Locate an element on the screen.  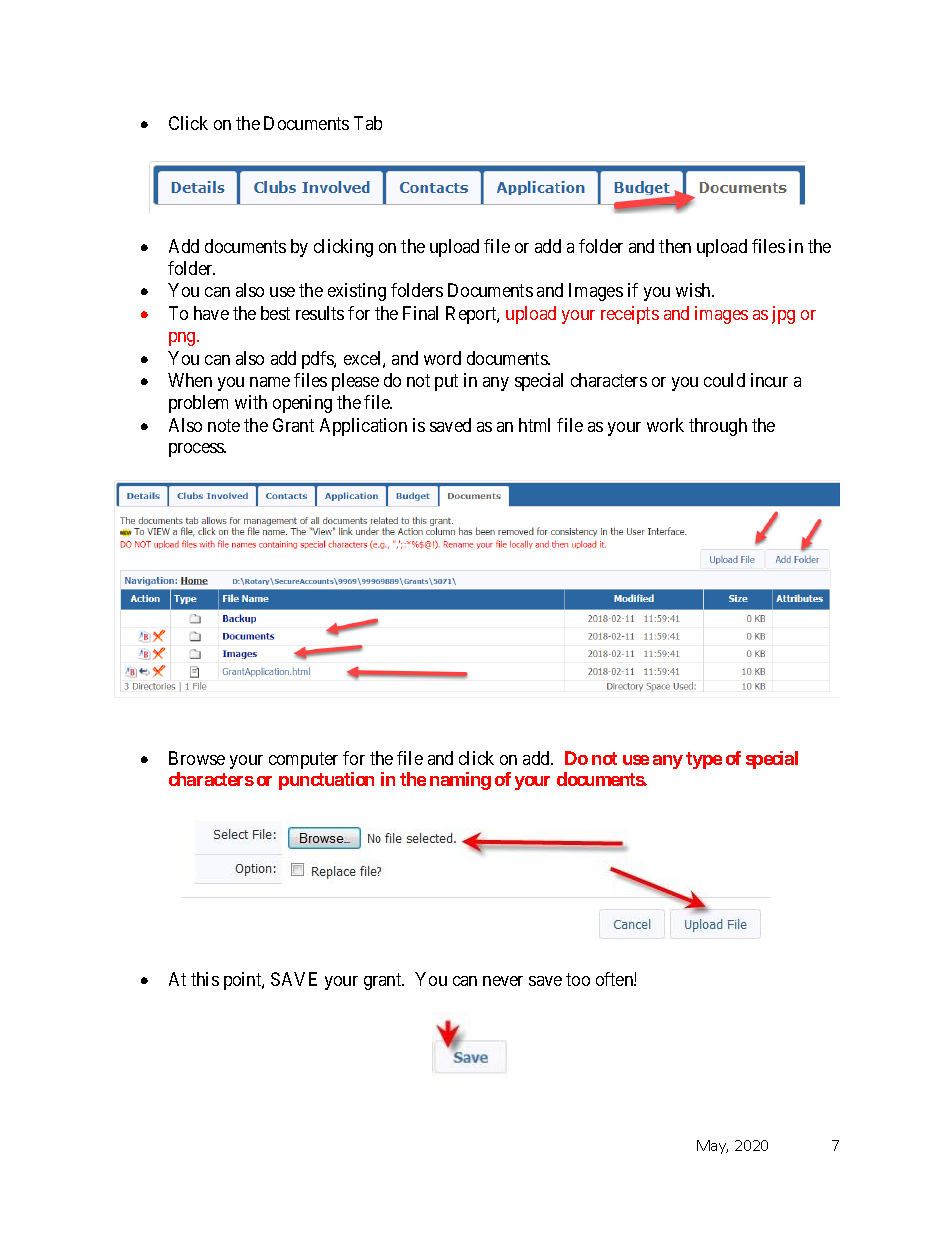
type is located at coordinates (704, 760).
